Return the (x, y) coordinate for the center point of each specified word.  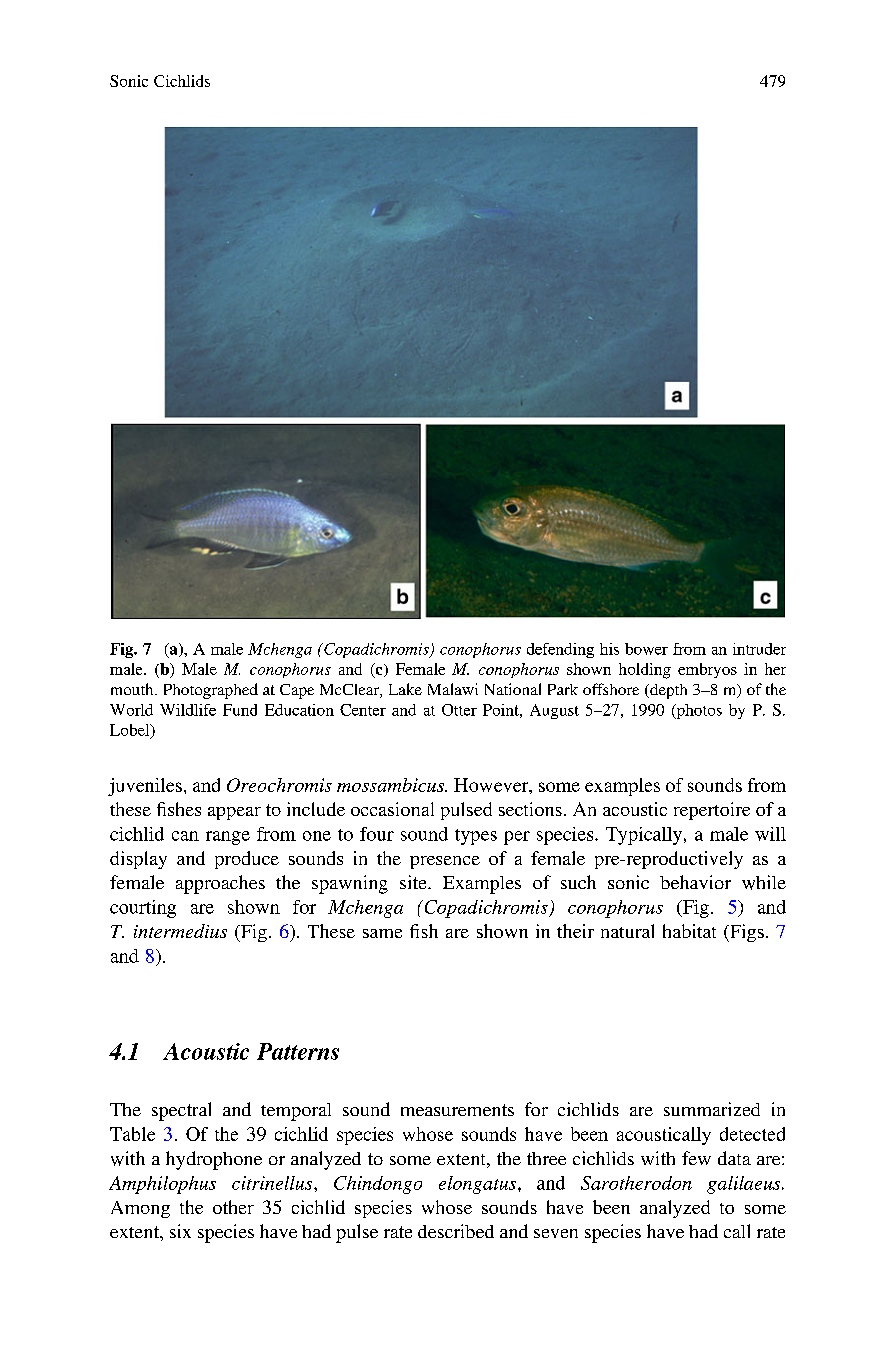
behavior (695, 882)
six (180, 1231)
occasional (392, 809)
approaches (220, 884)
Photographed (211, 691)
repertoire (712, 811)
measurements (457, 1110)
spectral (181, 1111)
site (414, 882)
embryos (707, 670)
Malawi (453, 689)
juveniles (145, 787)
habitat (689, 931)
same (382, 933)
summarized (712, 1109)
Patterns (298, 1051)
